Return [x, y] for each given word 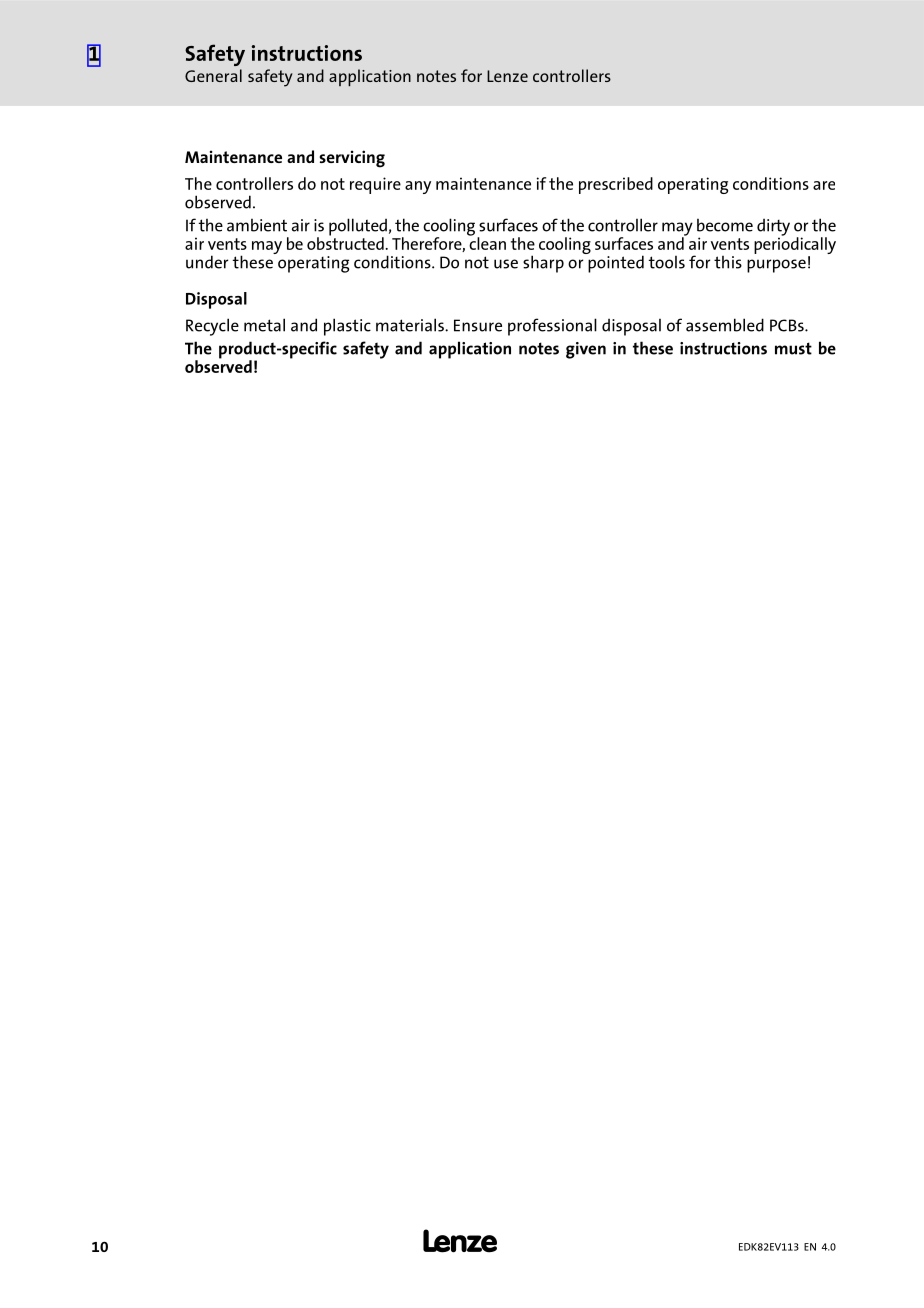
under [207, 262]
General [213, 75]
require [375, 185]
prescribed [616, 185]
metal [264, 325]
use [506, 264]
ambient [257, 225]
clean [487, 242]
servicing [352, 159]
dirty [773, 228]
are [824, 185]
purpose [776, 266]
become [725, 225]
